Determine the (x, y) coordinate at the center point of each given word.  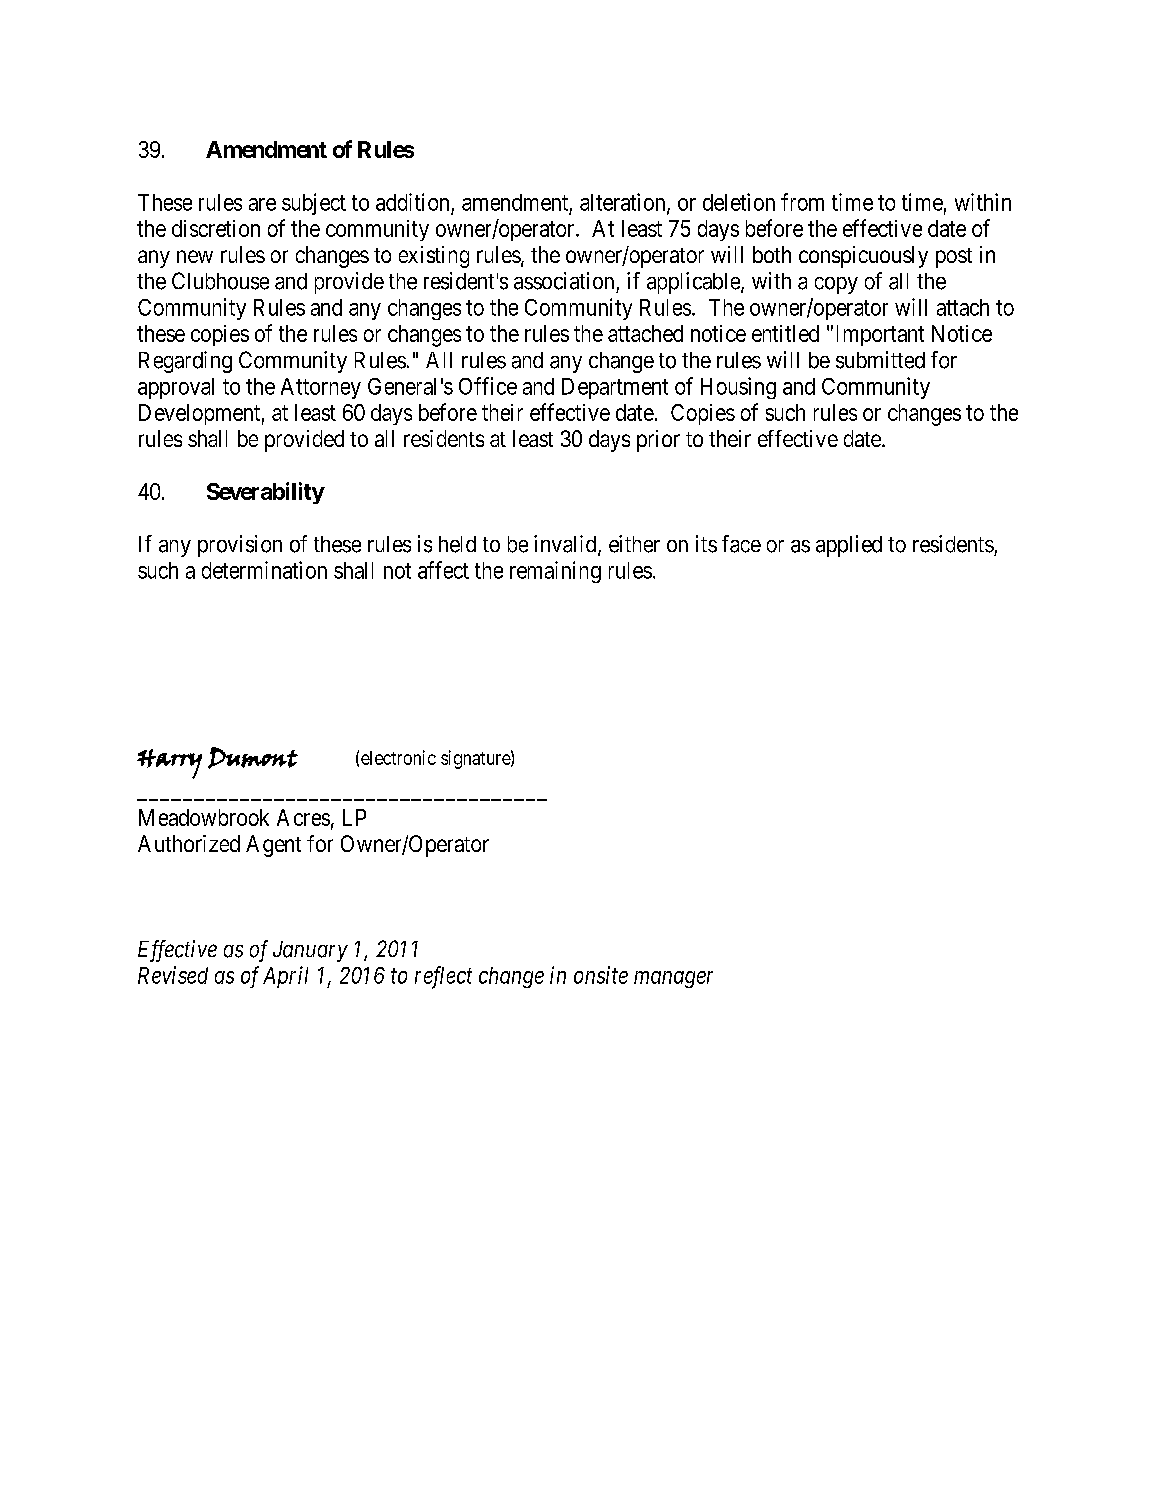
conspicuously (863, 257)
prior (658, 441)
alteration (624, 203)
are (262, 204)
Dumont (253, 758)
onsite (601, 975)
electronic (398, 757)
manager (673, 979)
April (285, 977)
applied (849, 546)
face (741, 544)
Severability (266, 493)
